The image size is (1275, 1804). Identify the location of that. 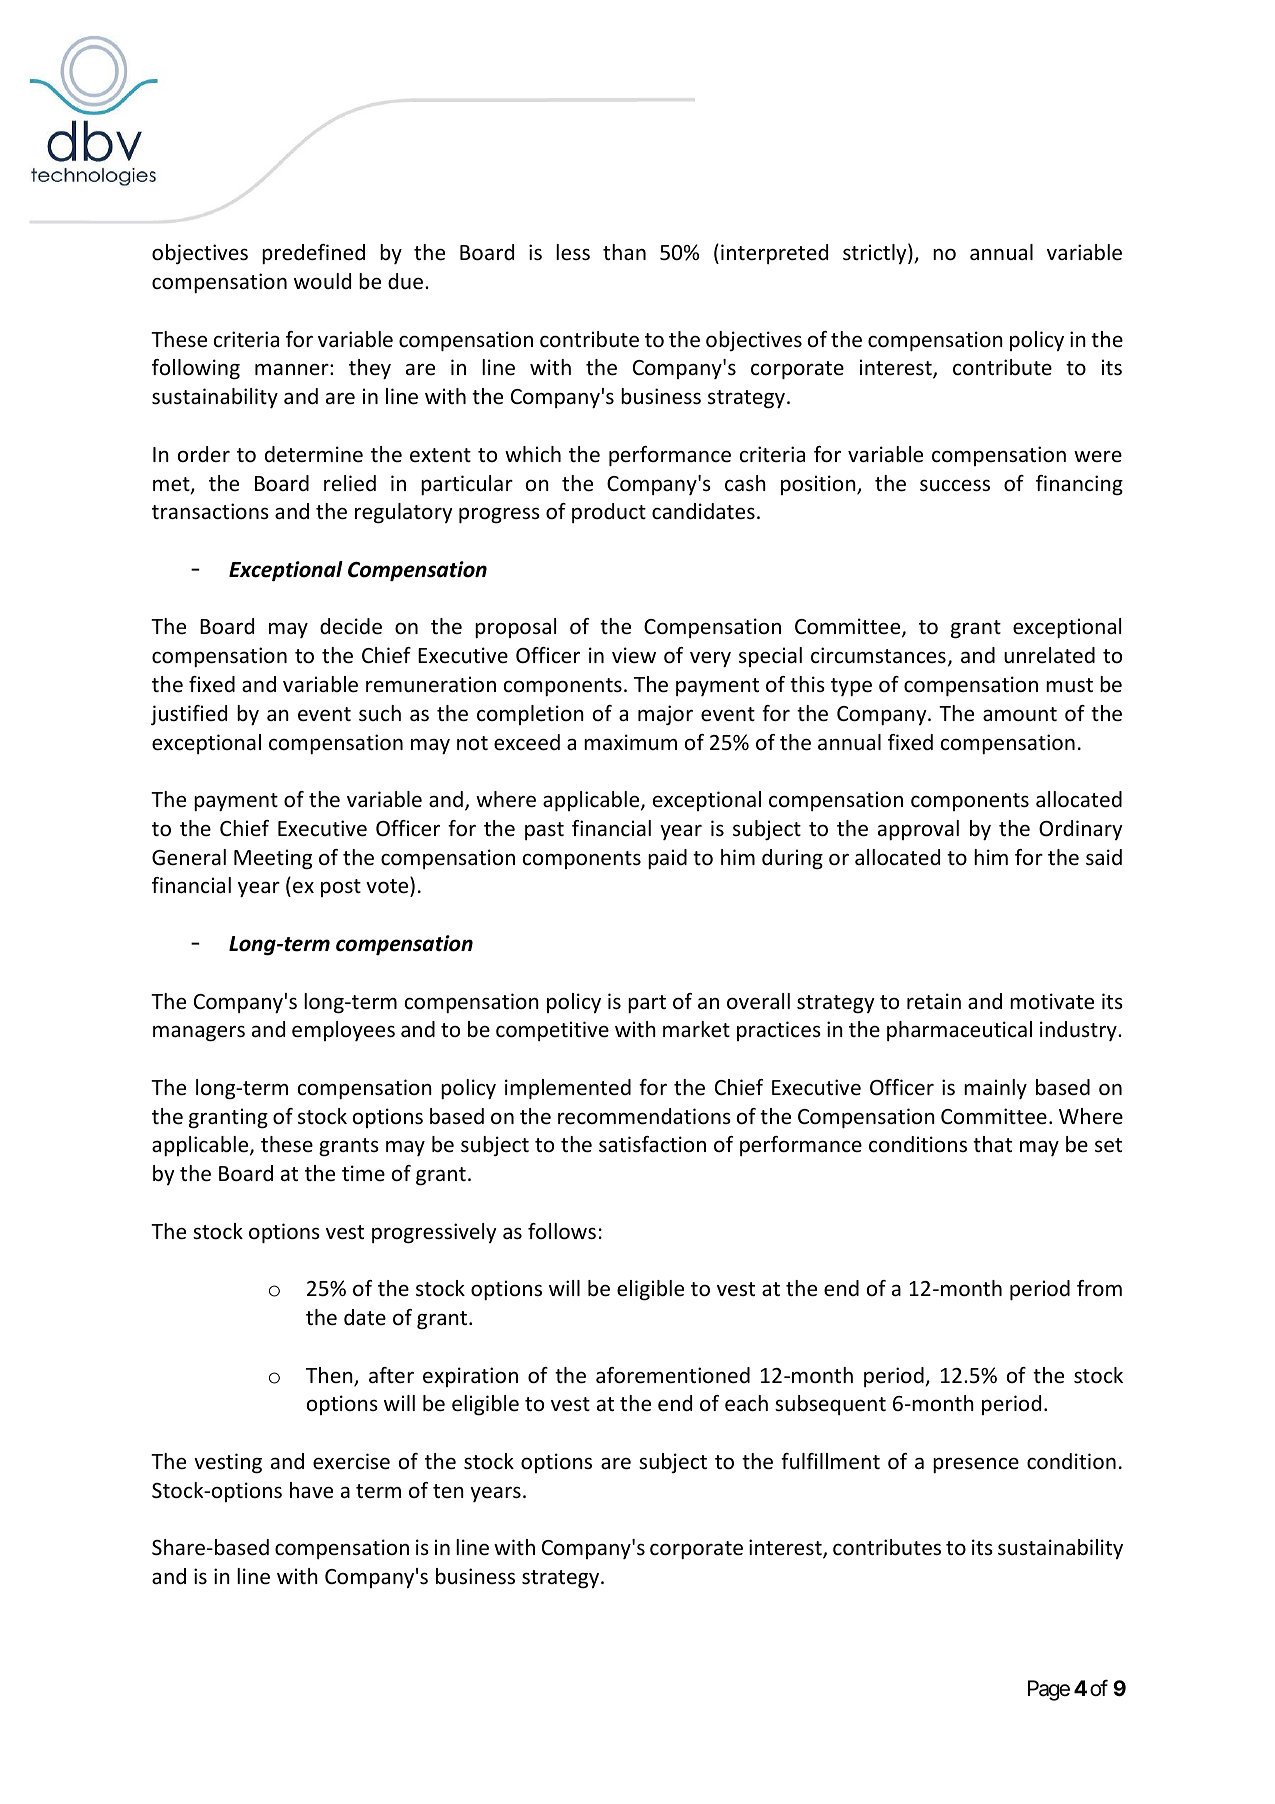
(992, 1144).
